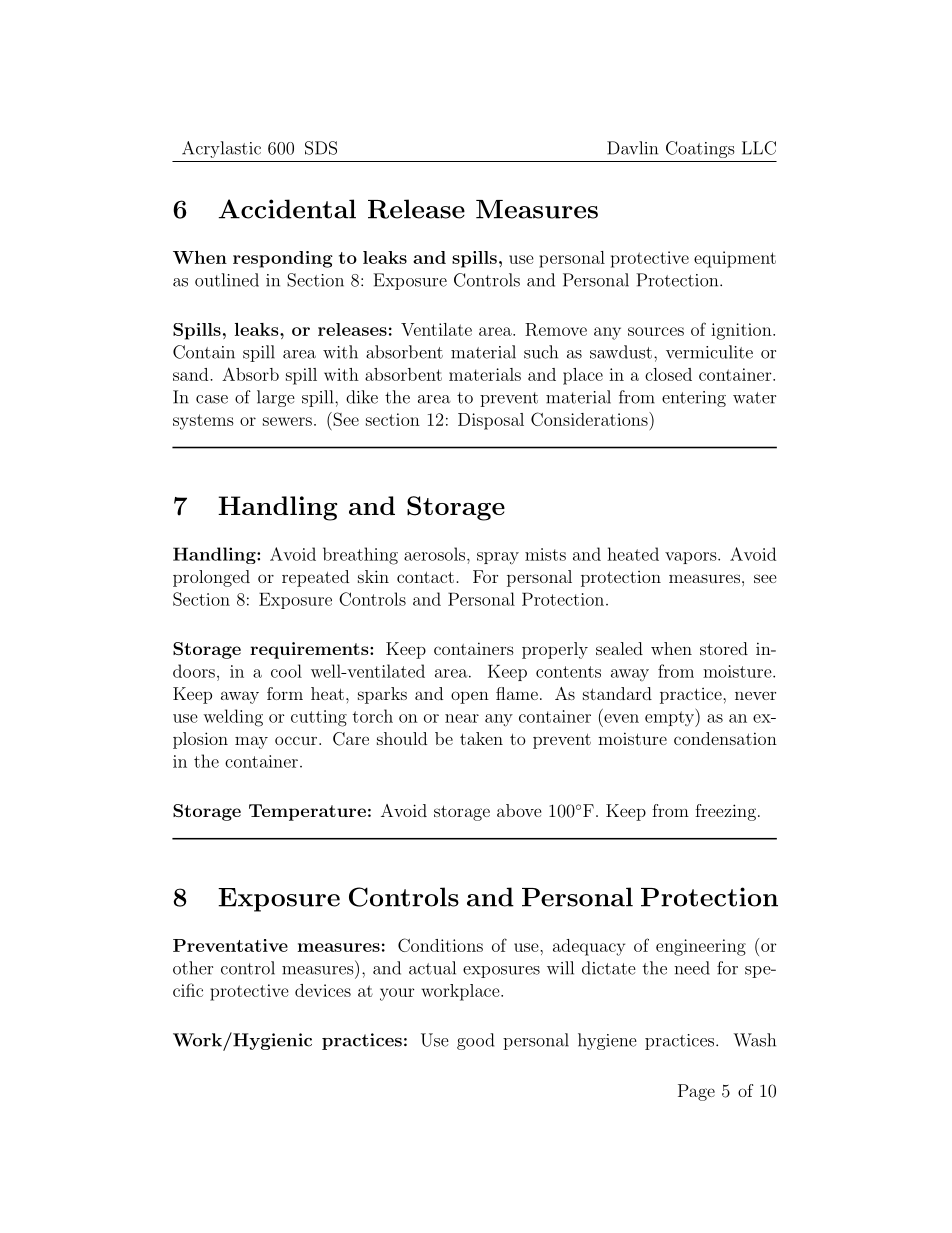 This page has height=1233, width=952. Describe the element at coordinates (287, 209) in the page. I see `Accidental` at that location.
